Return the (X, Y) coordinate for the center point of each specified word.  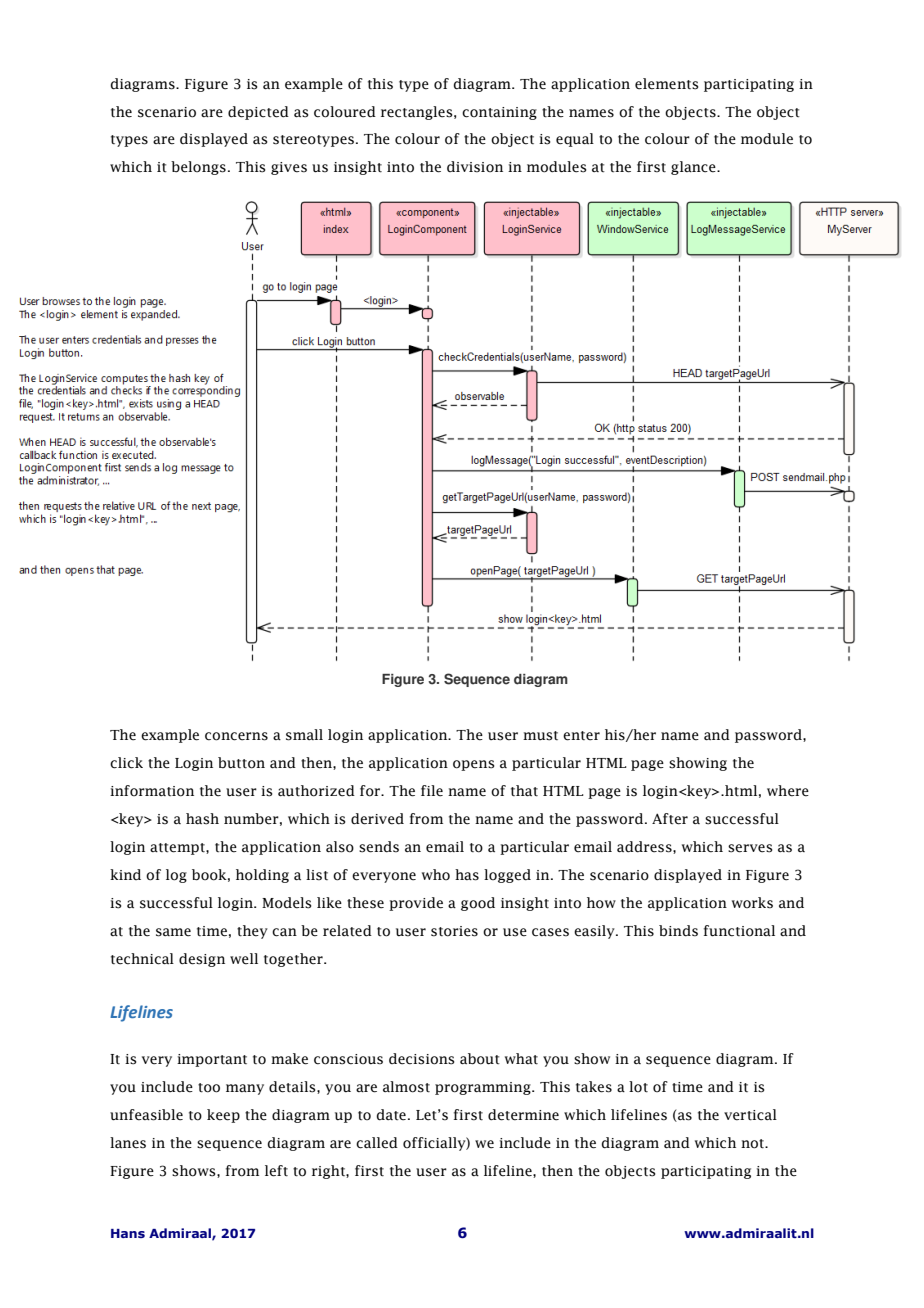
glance (694, 168)
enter (581, 736)
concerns (236, 736)
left (276, 1171)
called (377, 1143)
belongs (198, 168)
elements (667, 84)
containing (499, 113)
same (173, 932)
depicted (258, 113)
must (540, 736)
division (475, 167)
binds (678, 931)
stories (454, 931)
